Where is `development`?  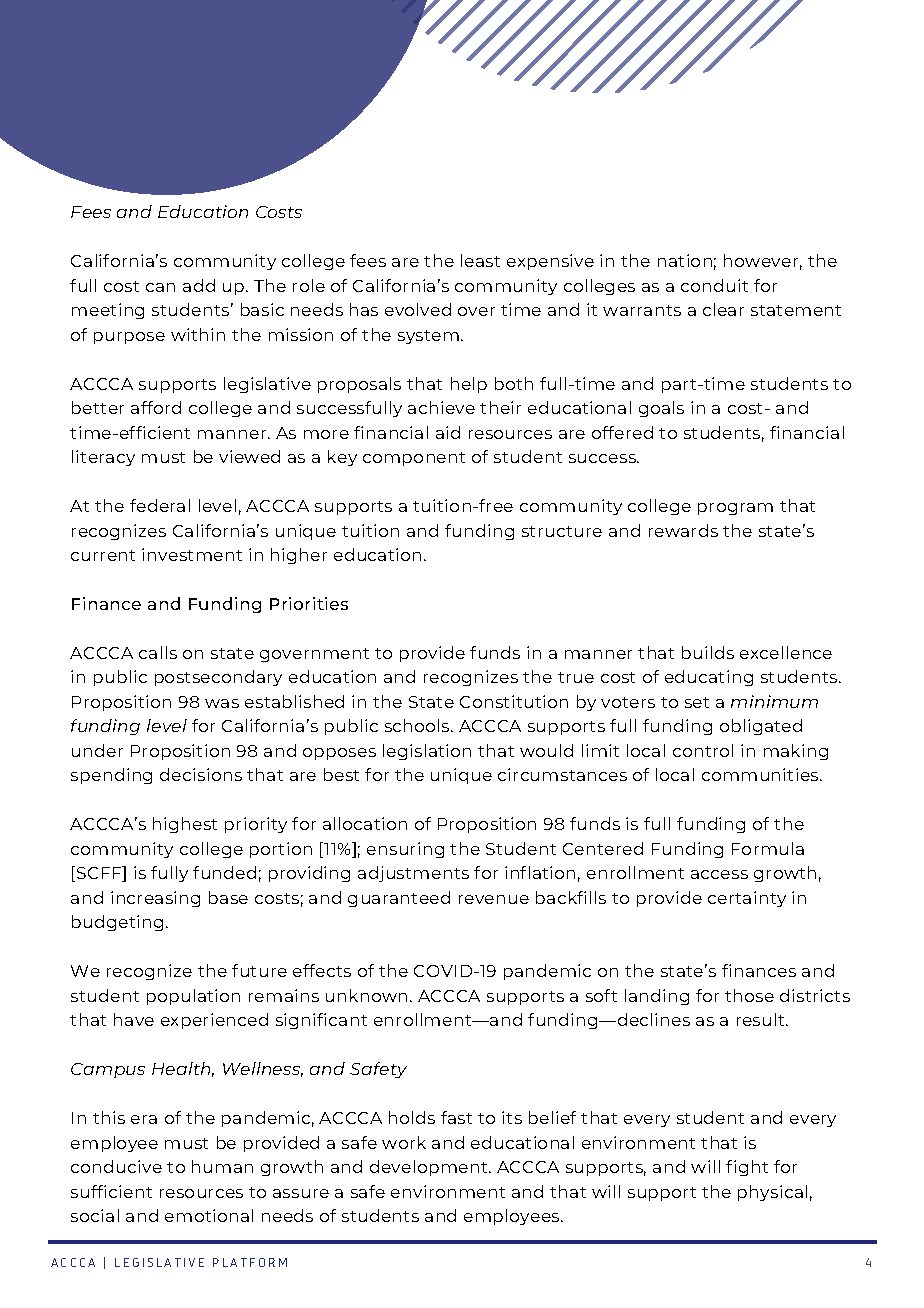
development is located at coordinates (430, 1168).
